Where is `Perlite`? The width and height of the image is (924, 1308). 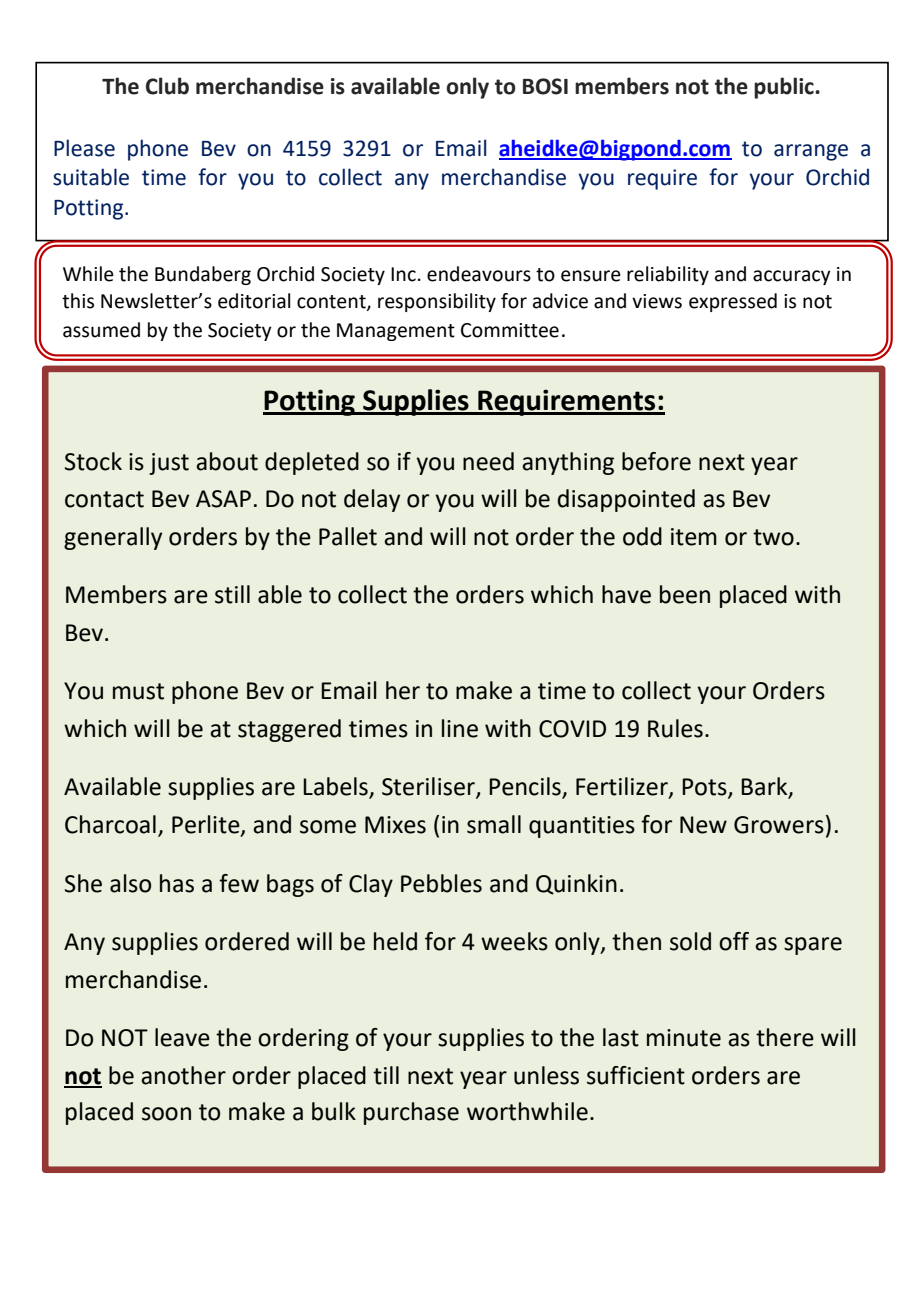
Perlite is located at coordinates (207, 825).
